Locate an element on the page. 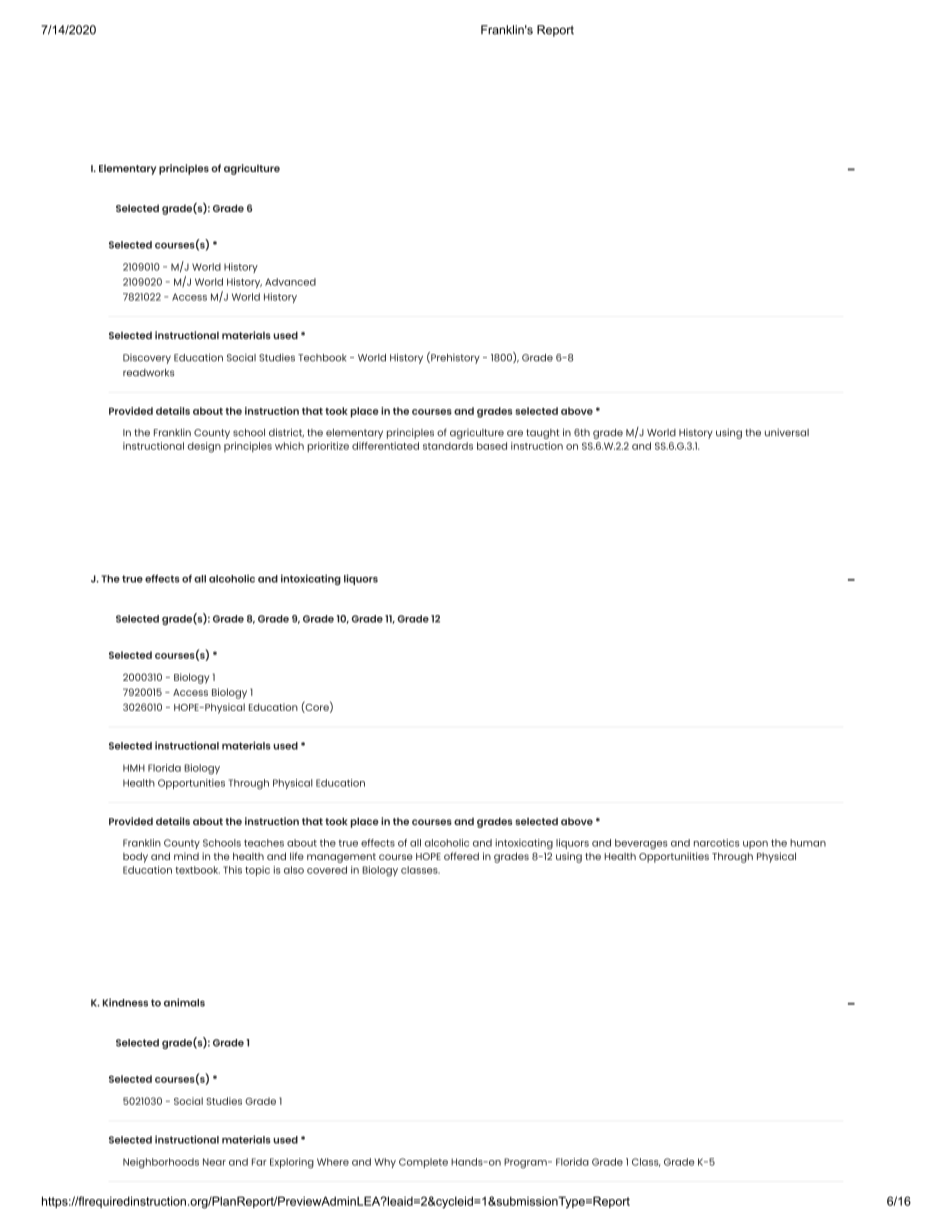 Image resolution: width=952 pixels, height=1232 pixels. Advanced is located at coordinates (290, 282).
